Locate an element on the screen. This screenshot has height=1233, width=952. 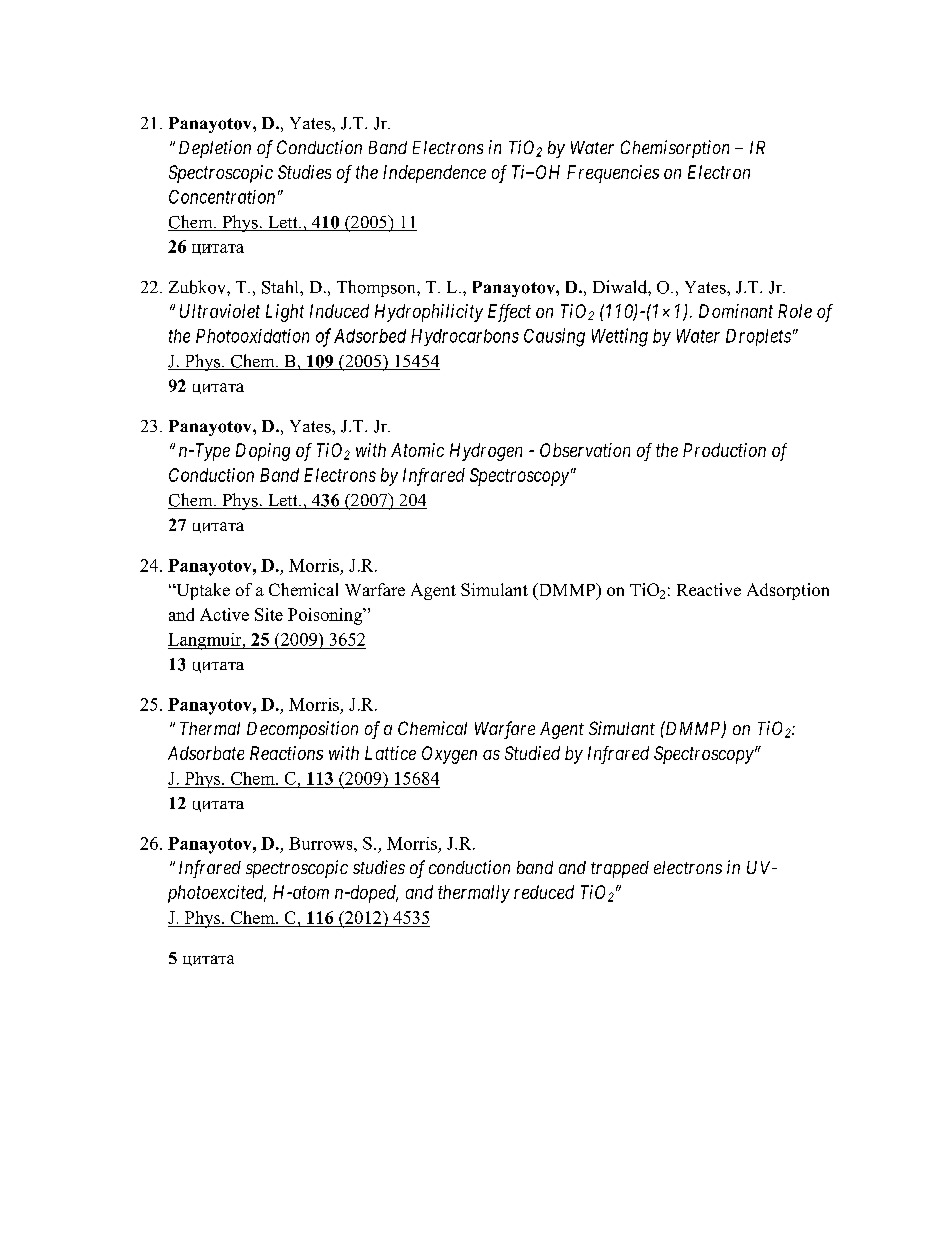
Studied is located at coordinates (532, 753).
